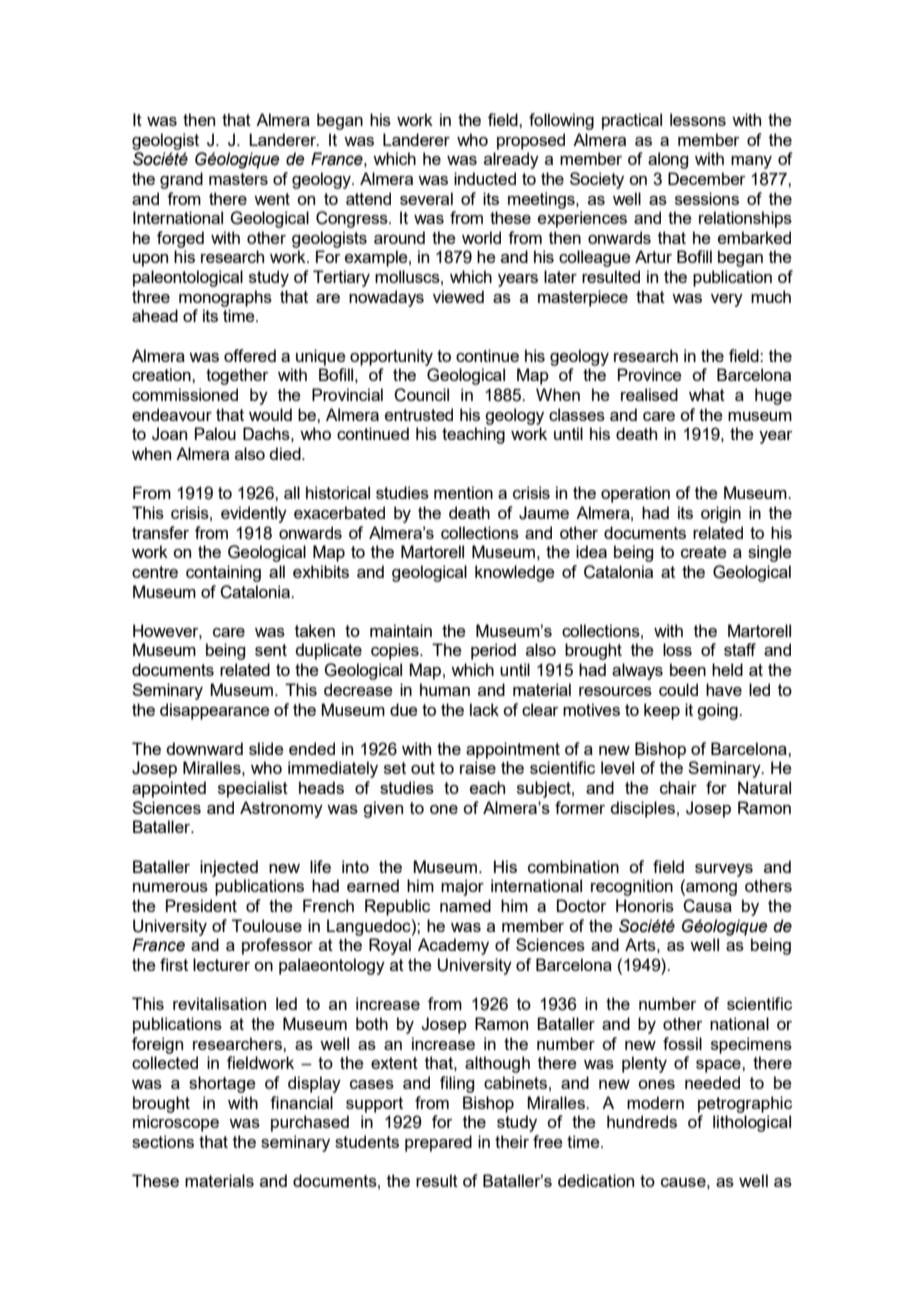 This screenshot has height=1308, width=924. What do you see at coordinates (465, 905) in the screenshot?
I see `named` at bounding box center [465, 905].
